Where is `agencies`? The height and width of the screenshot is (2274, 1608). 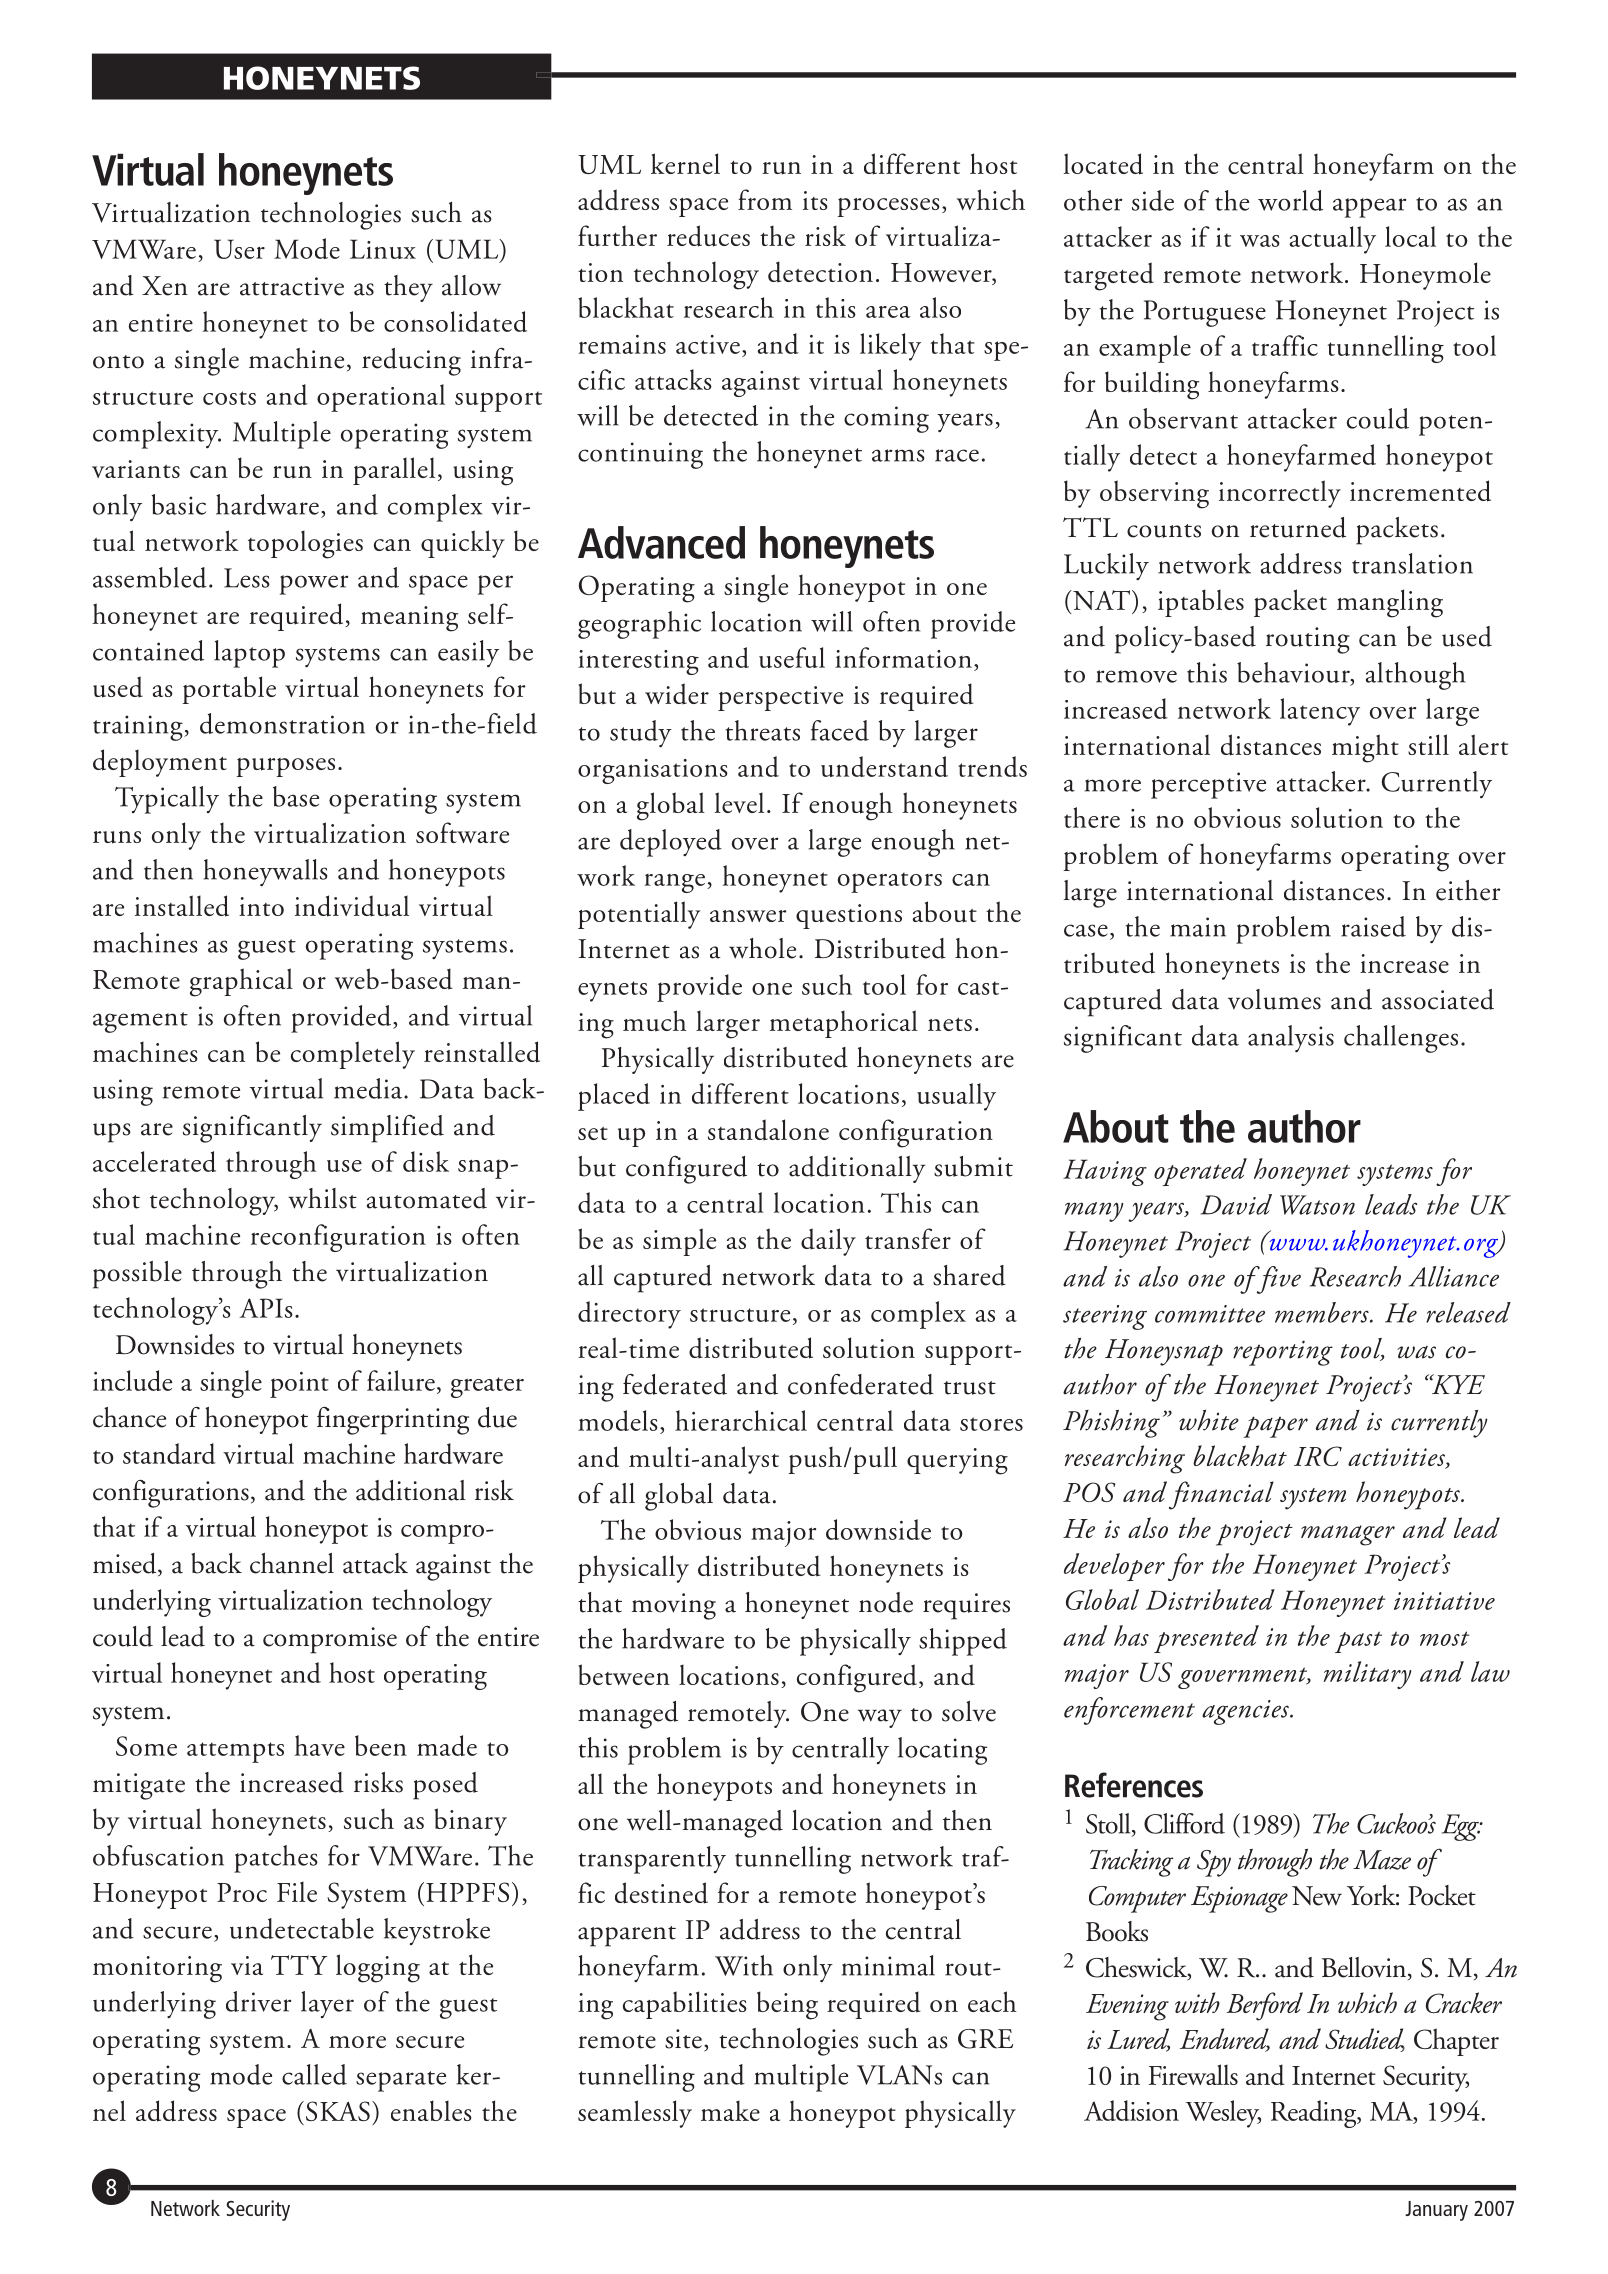 agencies is located at coordinates (1246, 1712).
